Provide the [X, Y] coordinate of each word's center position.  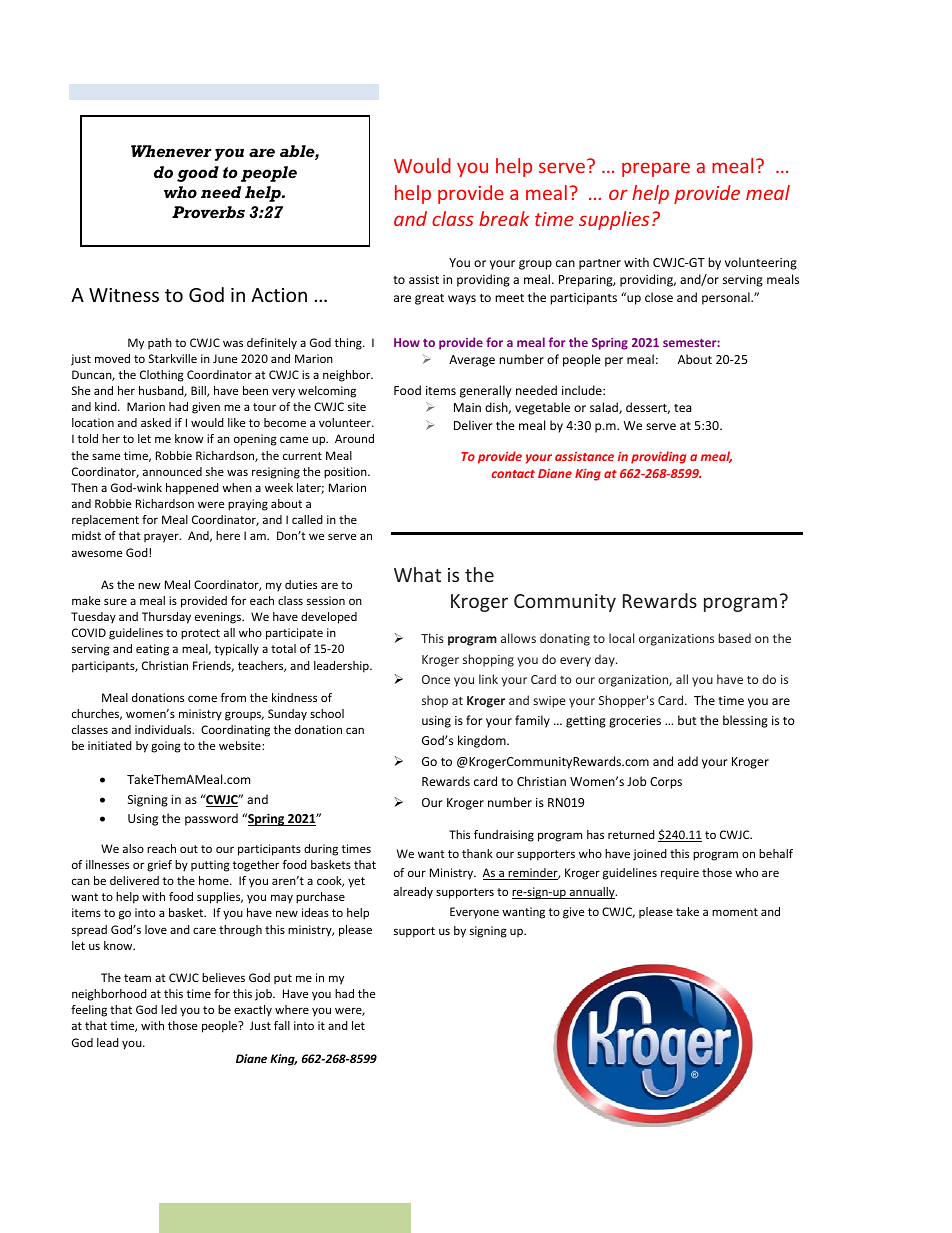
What [417, 574]
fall [282, 1025]
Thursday [166, 618]
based [735, 638]
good [198, 174]
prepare [656, 169]
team [137, 978]
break [504, 218]
